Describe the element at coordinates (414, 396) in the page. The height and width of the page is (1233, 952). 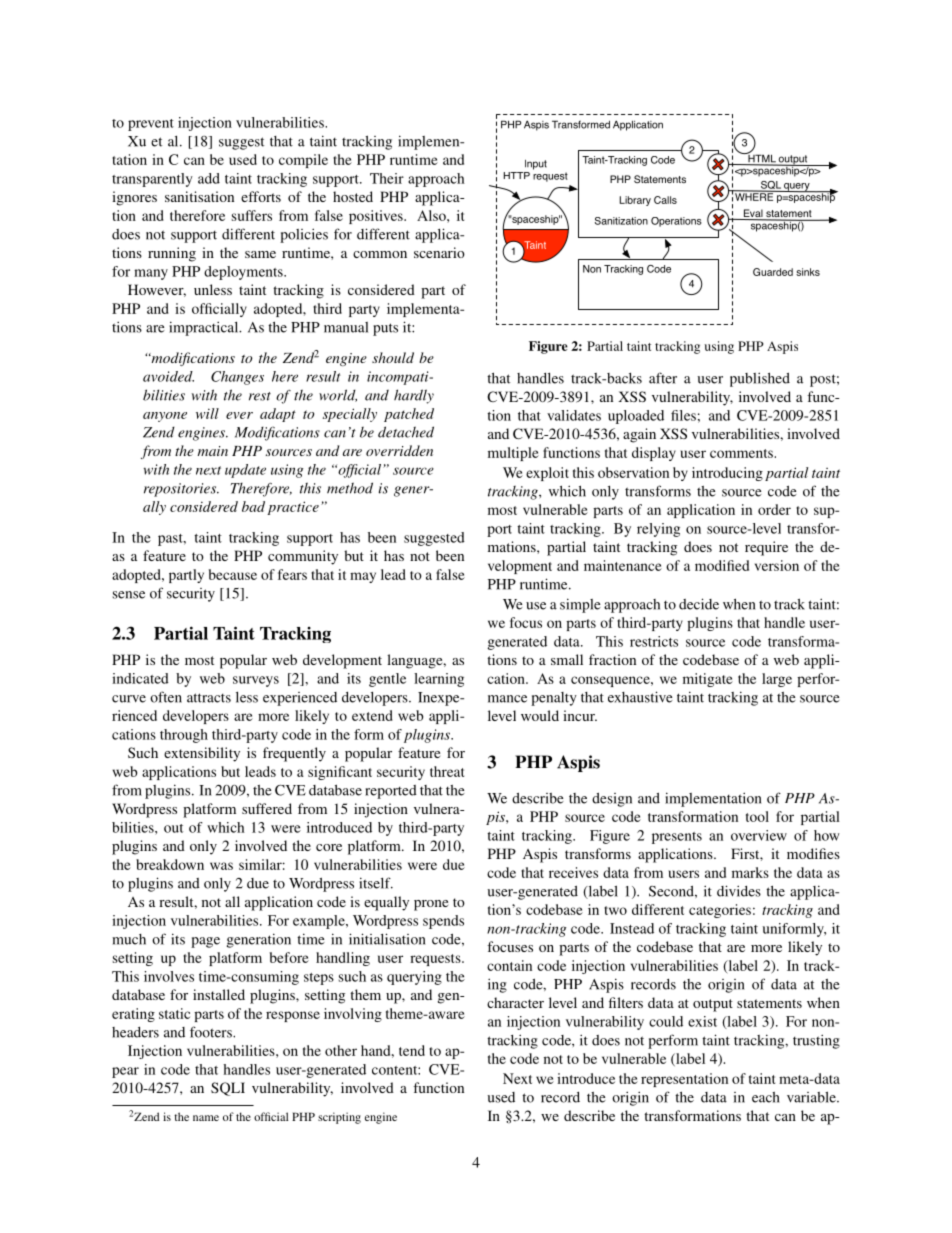
I see `hardly` at that location.
